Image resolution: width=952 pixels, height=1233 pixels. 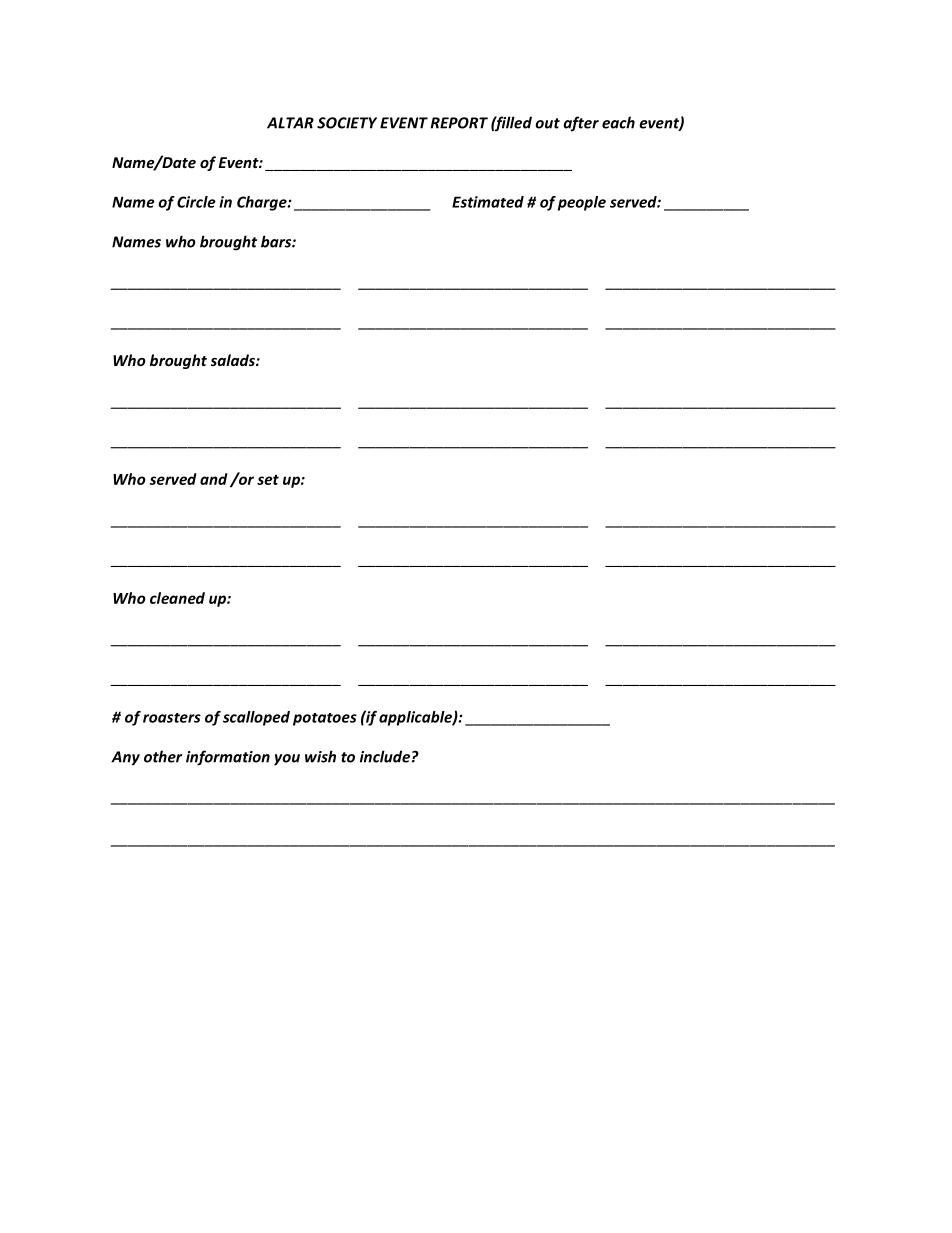 What do you see at coordinates (582, 203) in the page?
I see `people` at bounding box center [582, 203].
